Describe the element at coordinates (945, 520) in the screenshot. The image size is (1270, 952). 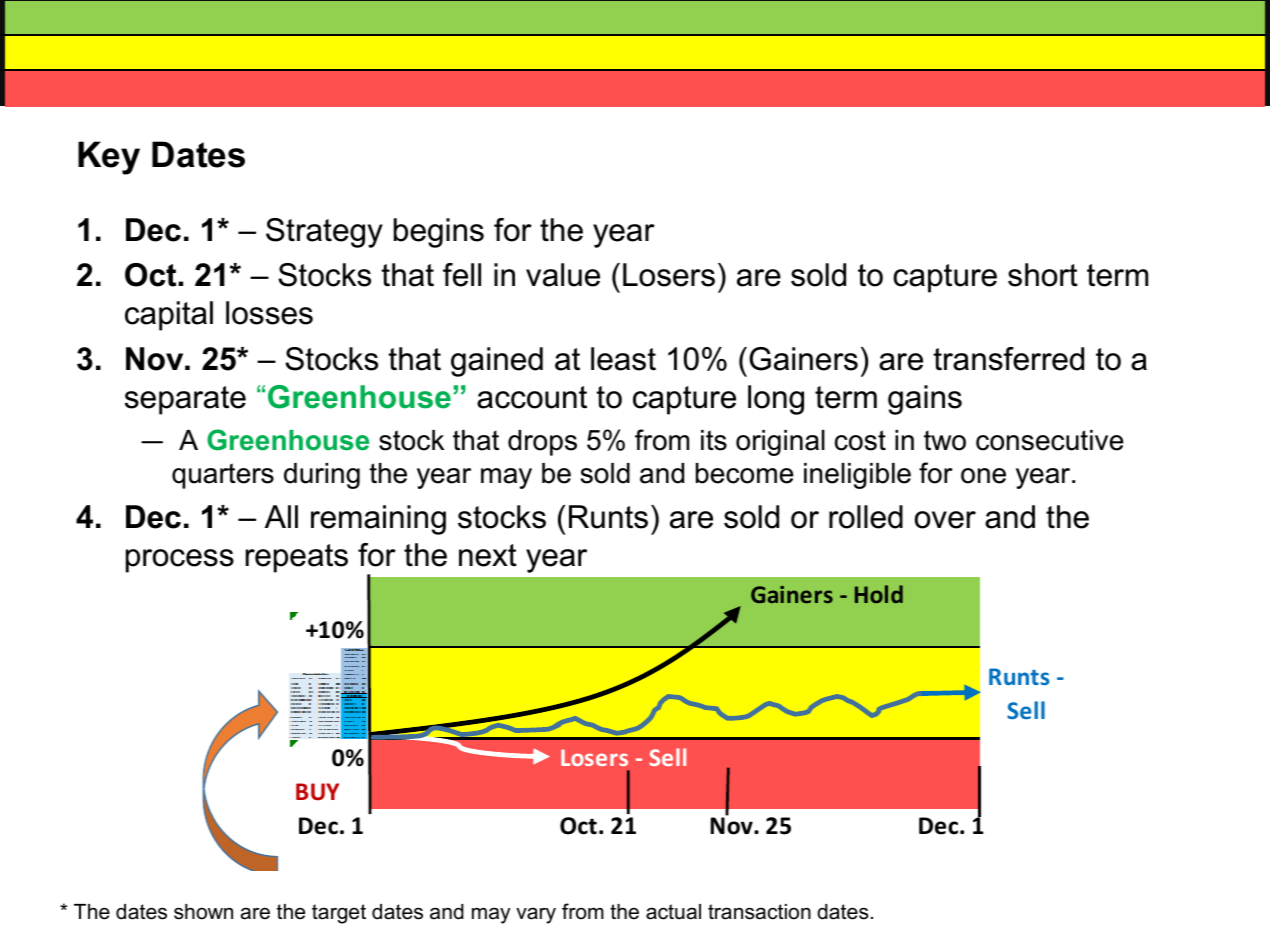
I see `over` at that location.
